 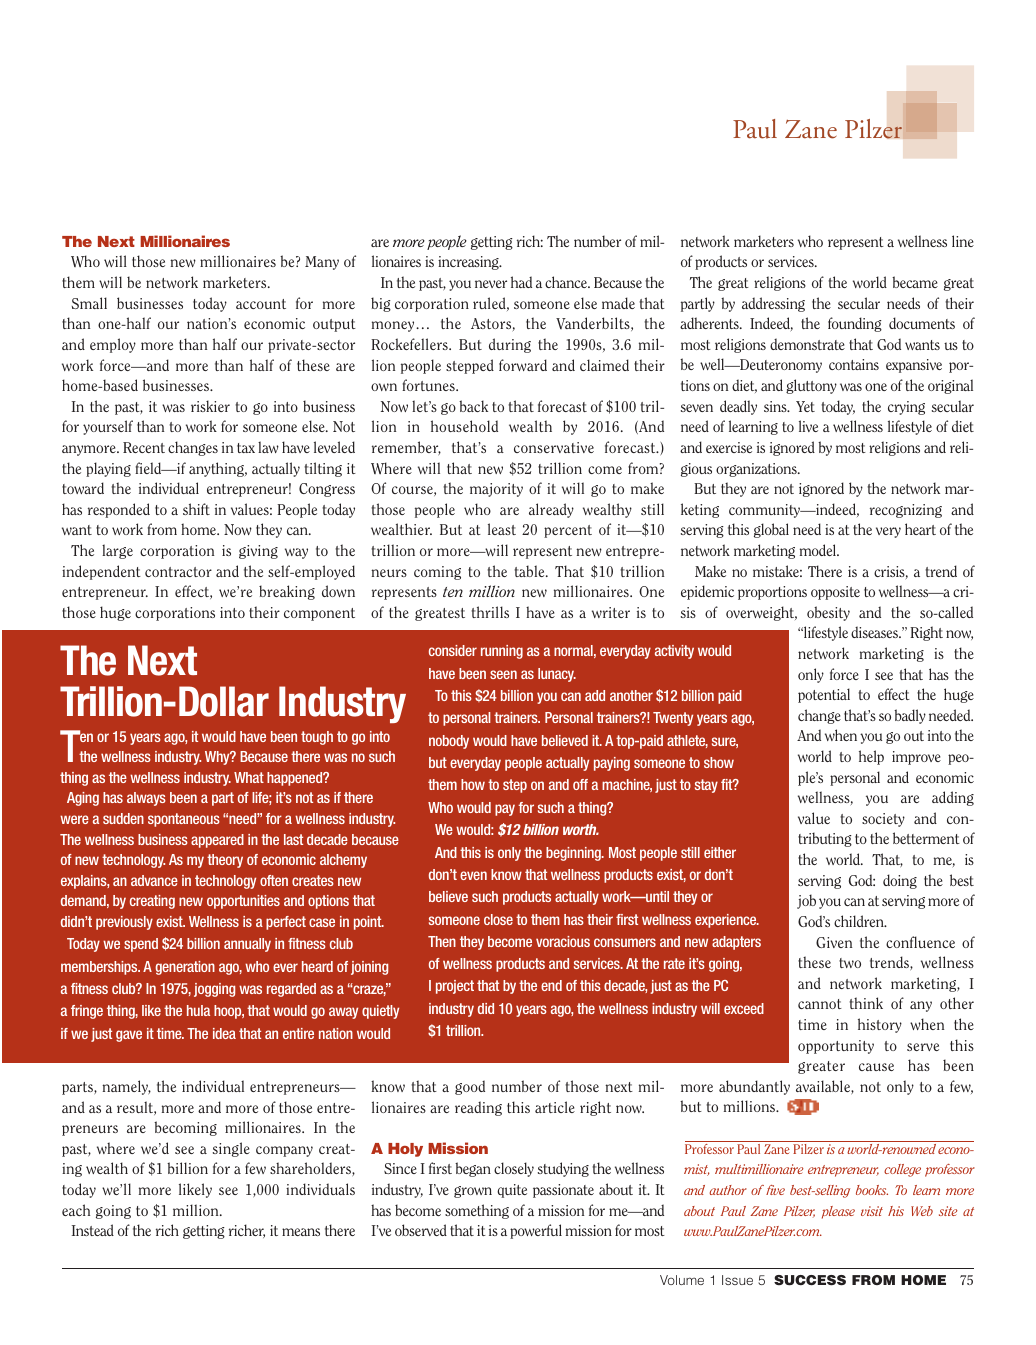 I want to click on spend, so click(x=141, y=945).
